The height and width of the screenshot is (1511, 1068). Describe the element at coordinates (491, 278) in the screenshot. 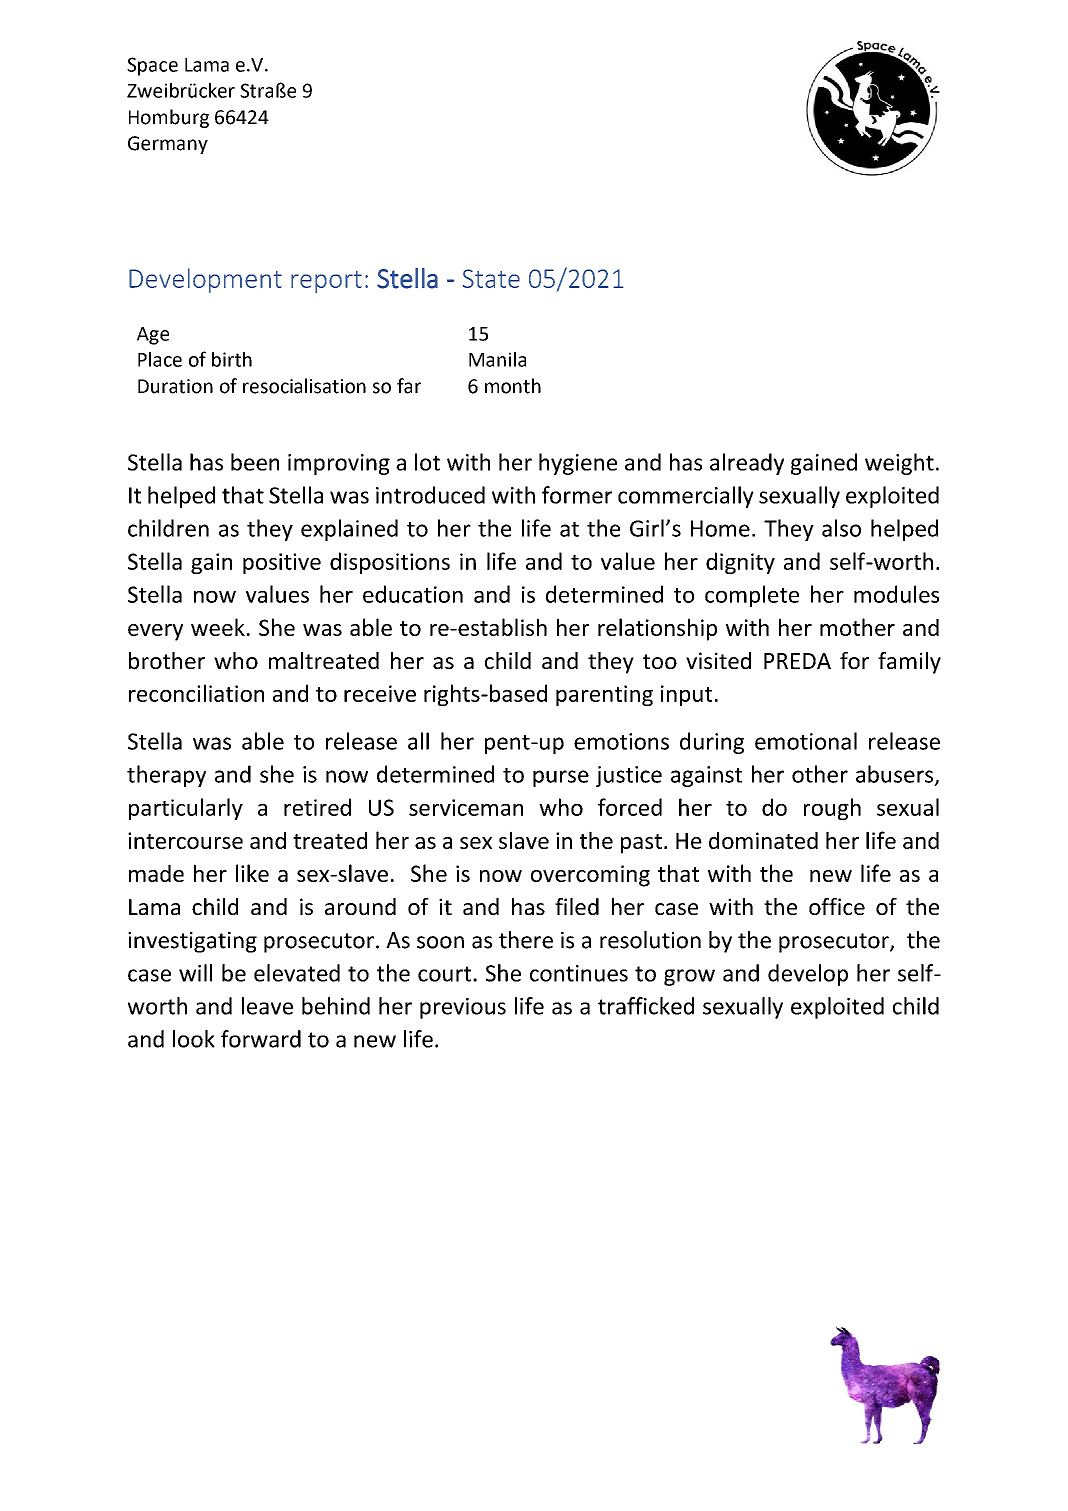

I see `State` at that location.
